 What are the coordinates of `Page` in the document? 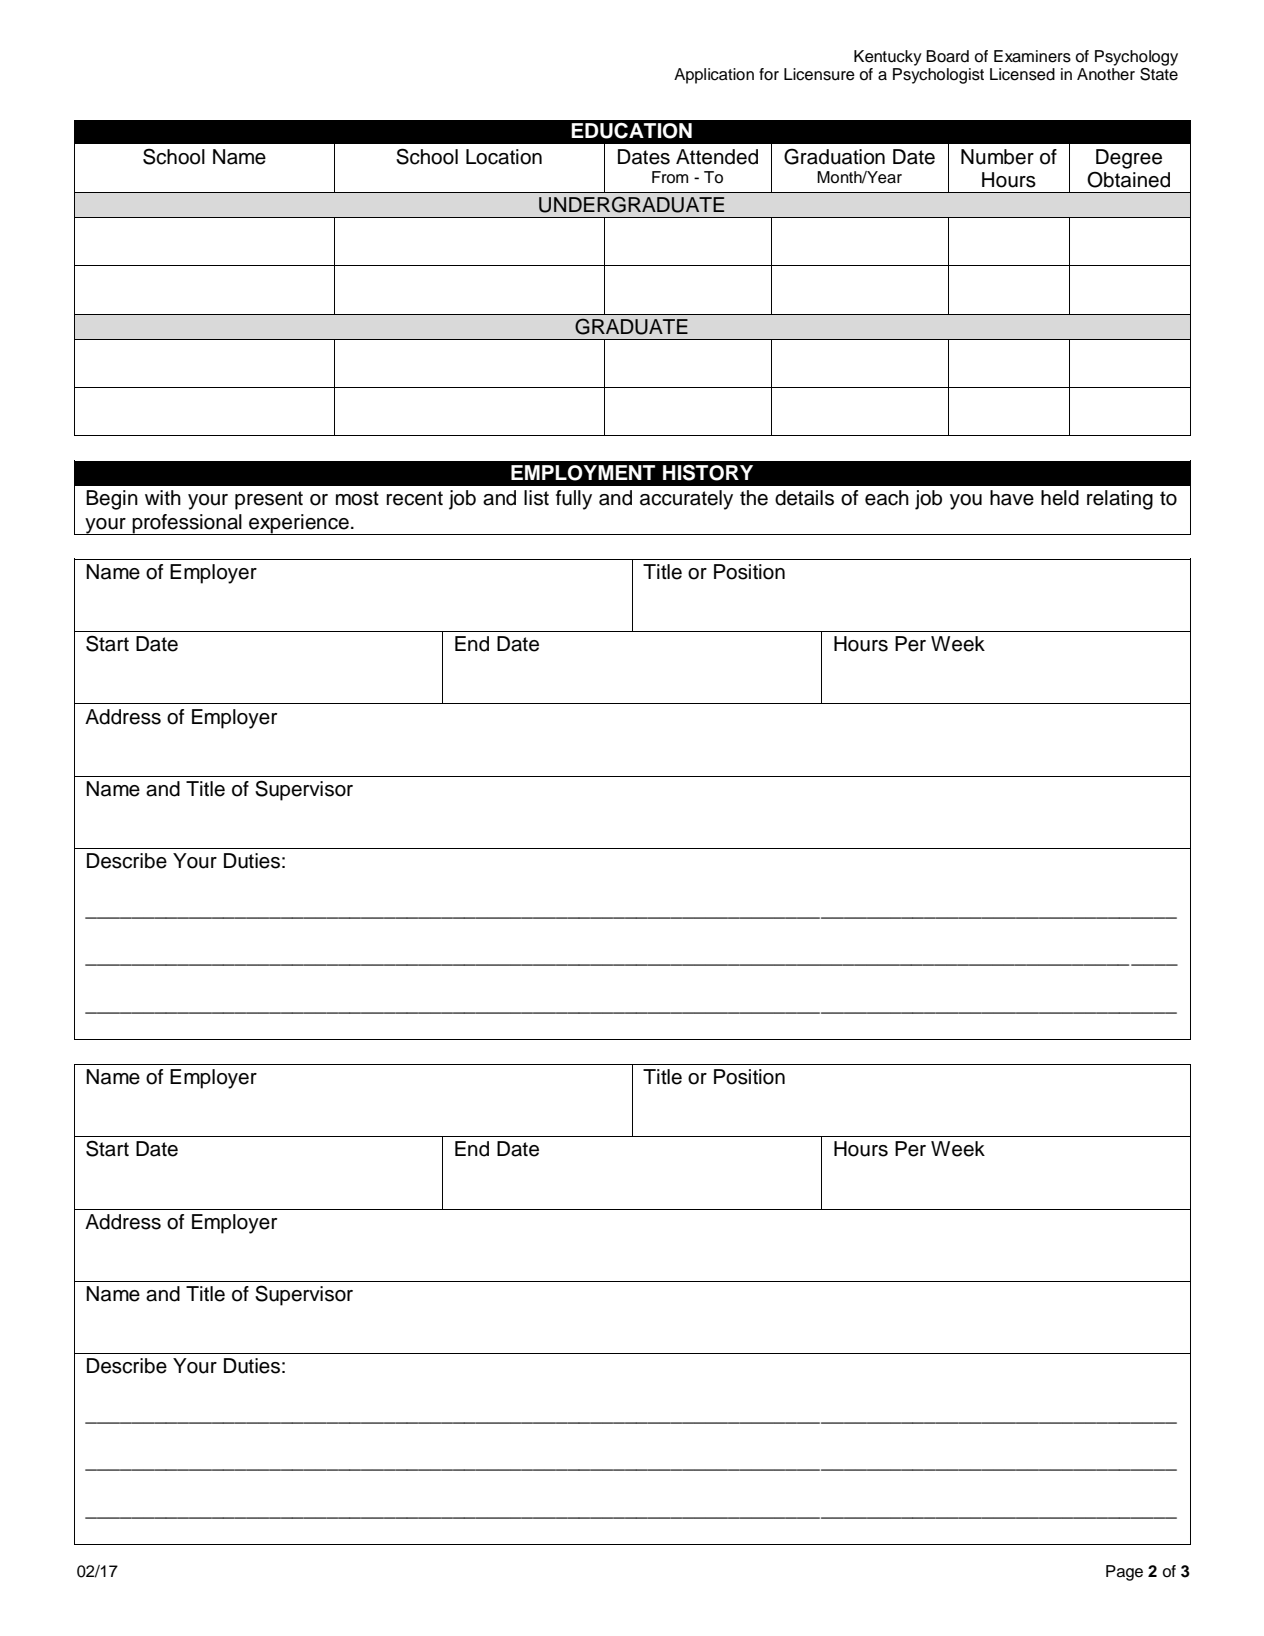 It's located at (1124, 1573).
